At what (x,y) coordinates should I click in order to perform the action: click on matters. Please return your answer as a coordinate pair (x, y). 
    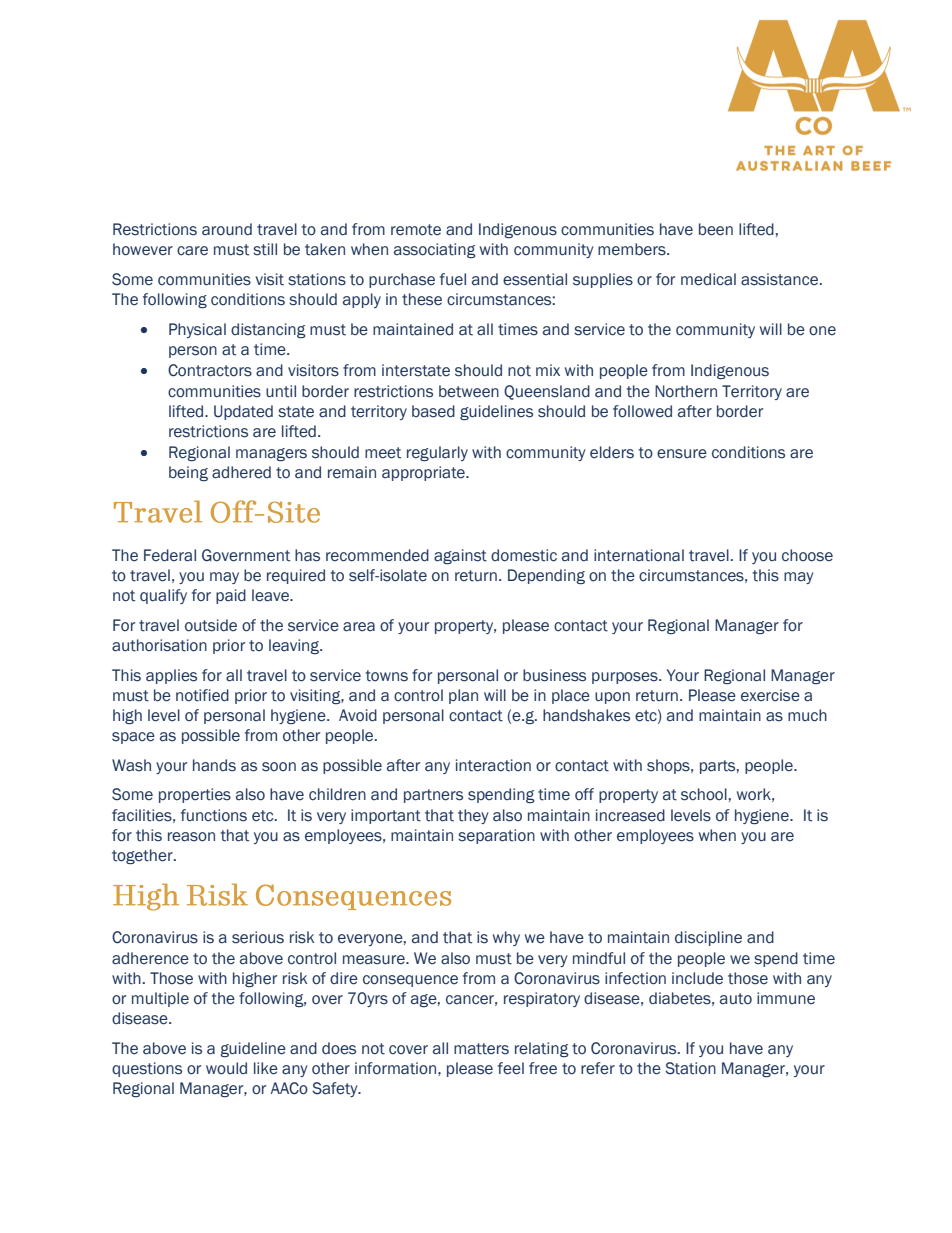
    Looking at the image, I should click on (481, 1049).
